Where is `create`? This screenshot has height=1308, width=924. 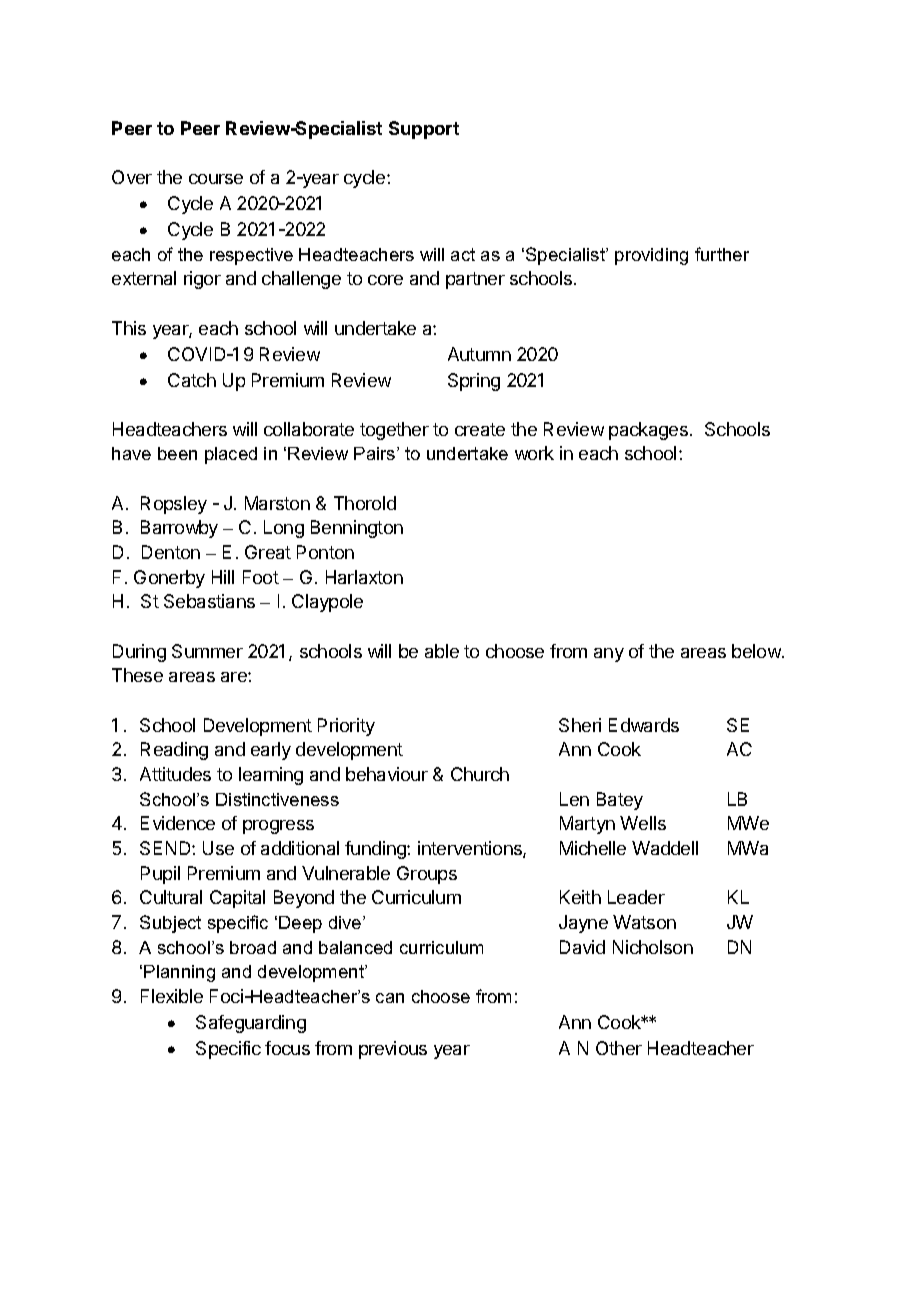
create is located at coordinates (480, 429).
